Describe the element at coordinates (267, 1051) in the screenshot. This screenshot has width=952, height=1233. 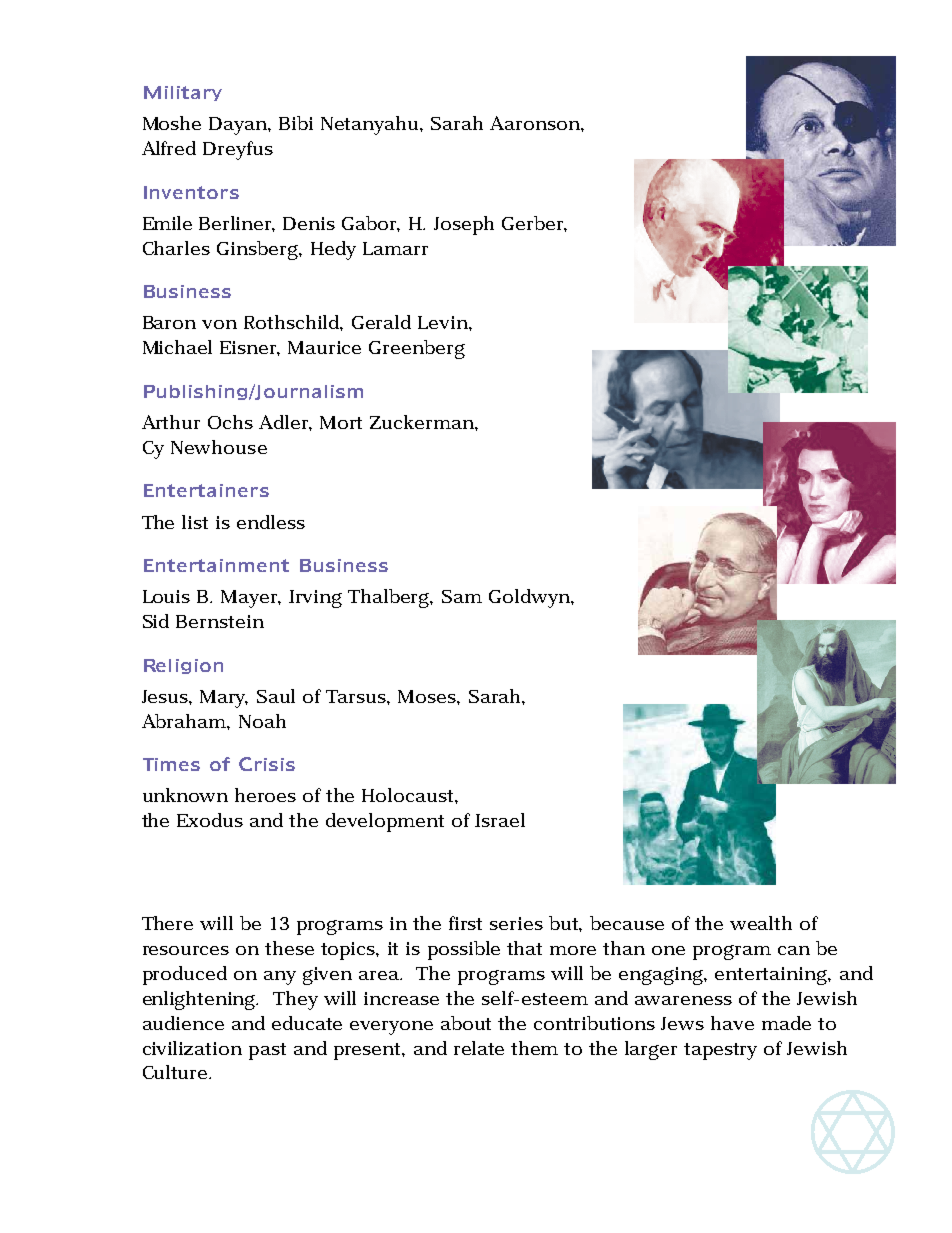
I see `past` at that location.
